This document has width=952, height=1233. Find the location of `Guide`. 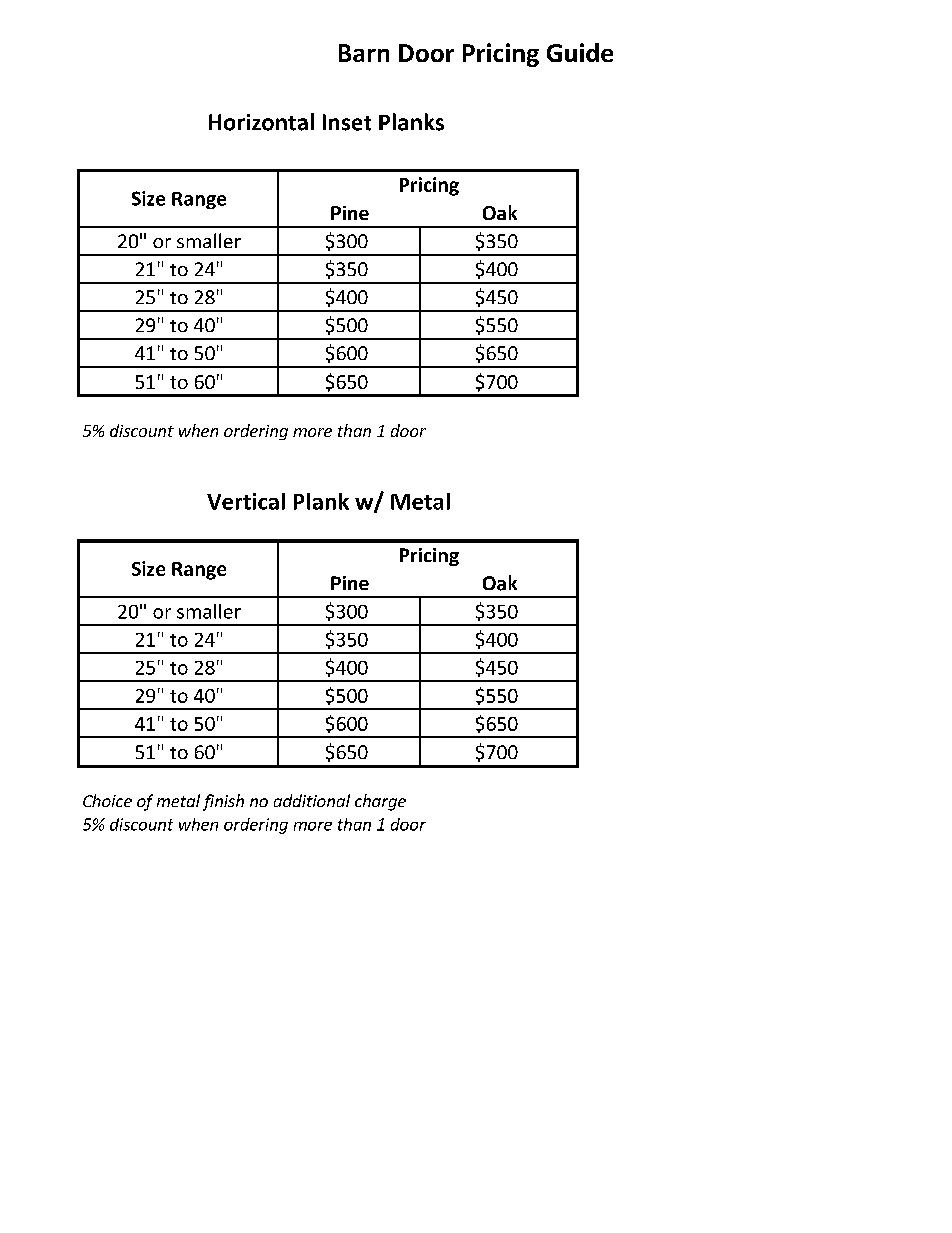

Guide is located at coordinates (580, 52).
